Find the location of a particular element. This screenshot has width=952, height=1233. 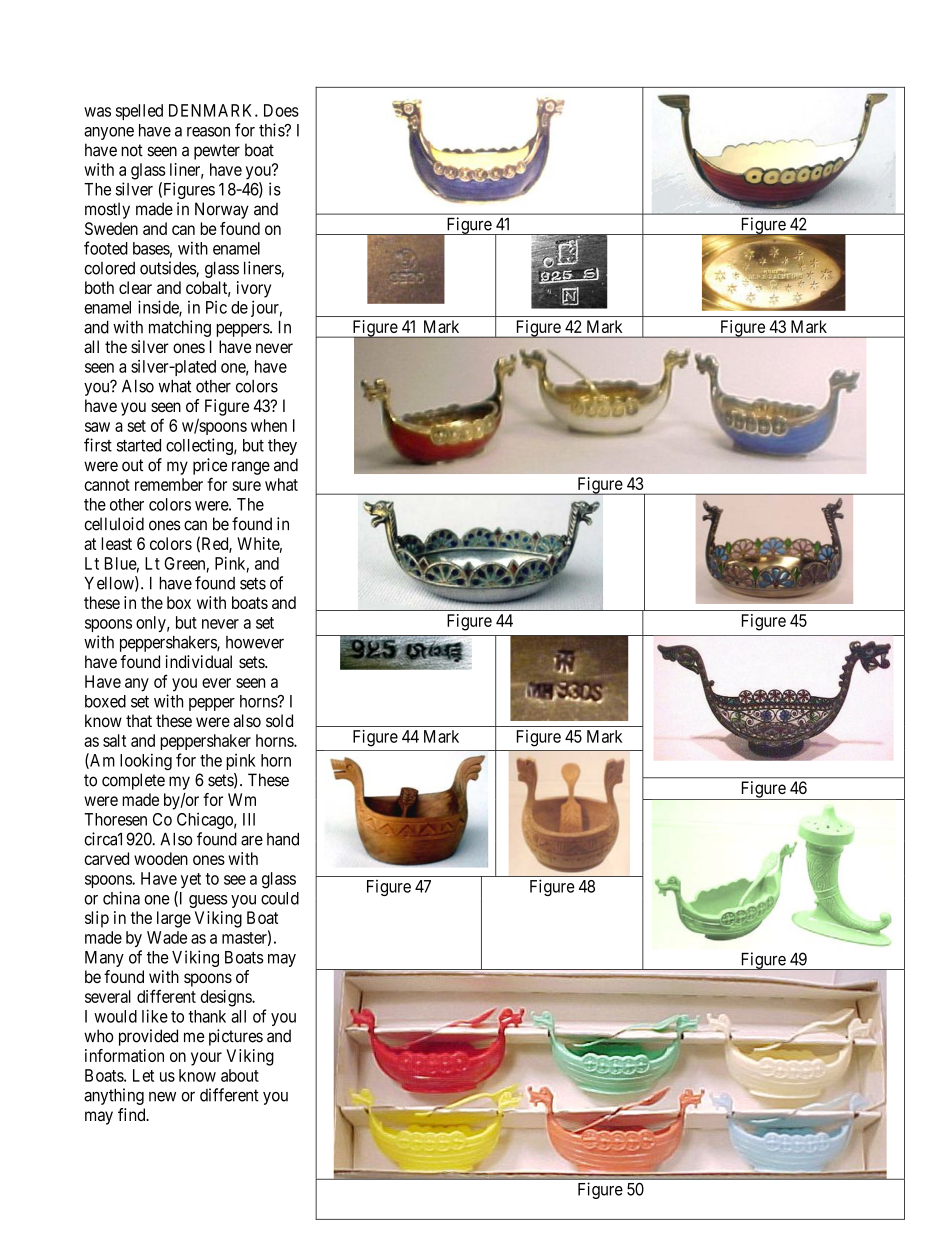

least is located at coordinates (116, 543).
